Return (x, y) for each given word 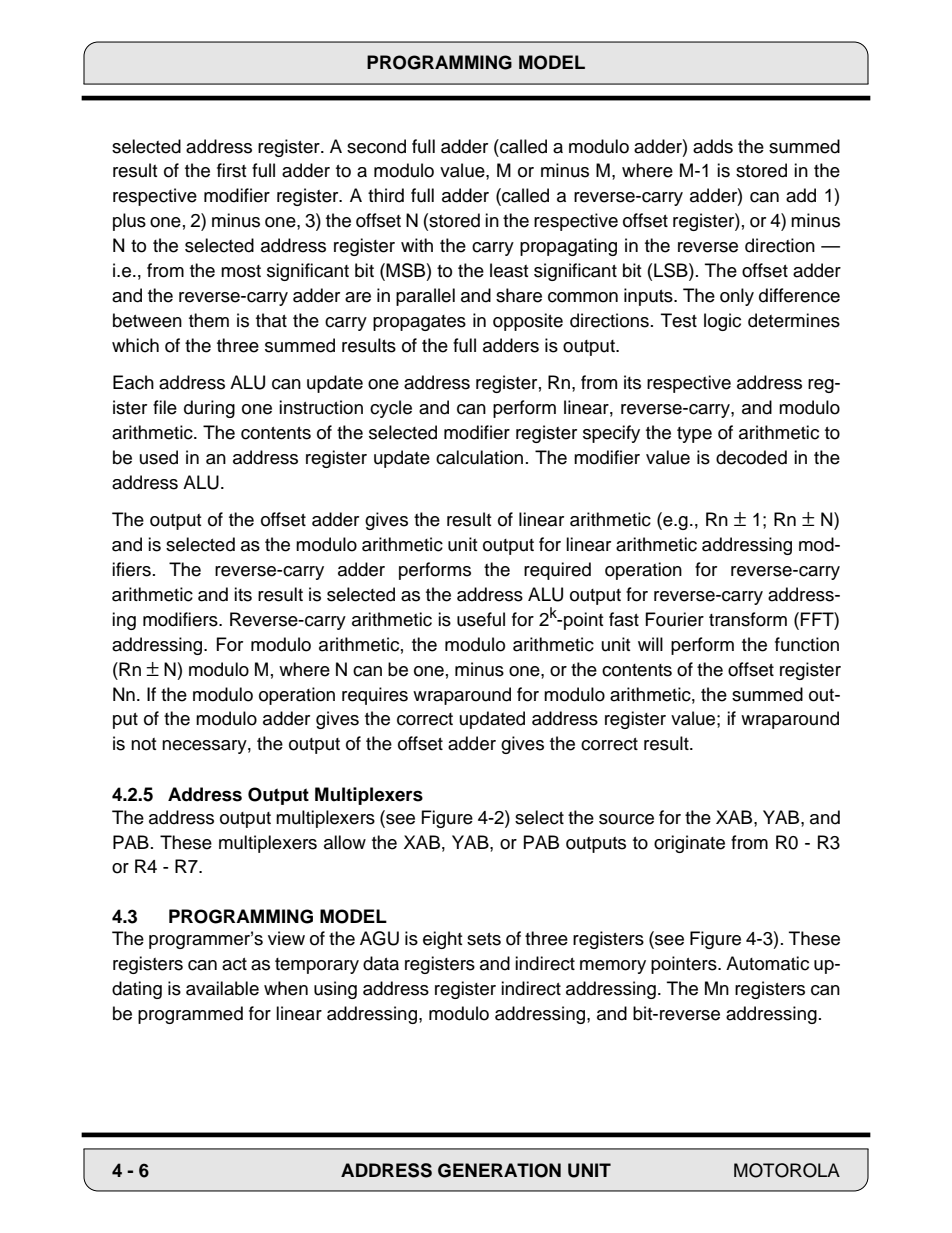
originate (689, 844)
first (231, 170)
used (159, 457)
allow (345, 842)
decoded (751, 457)
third (386, 195)
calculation (479, 457)
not (143, 744)
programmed (190, 1015)
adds (713, 146)
